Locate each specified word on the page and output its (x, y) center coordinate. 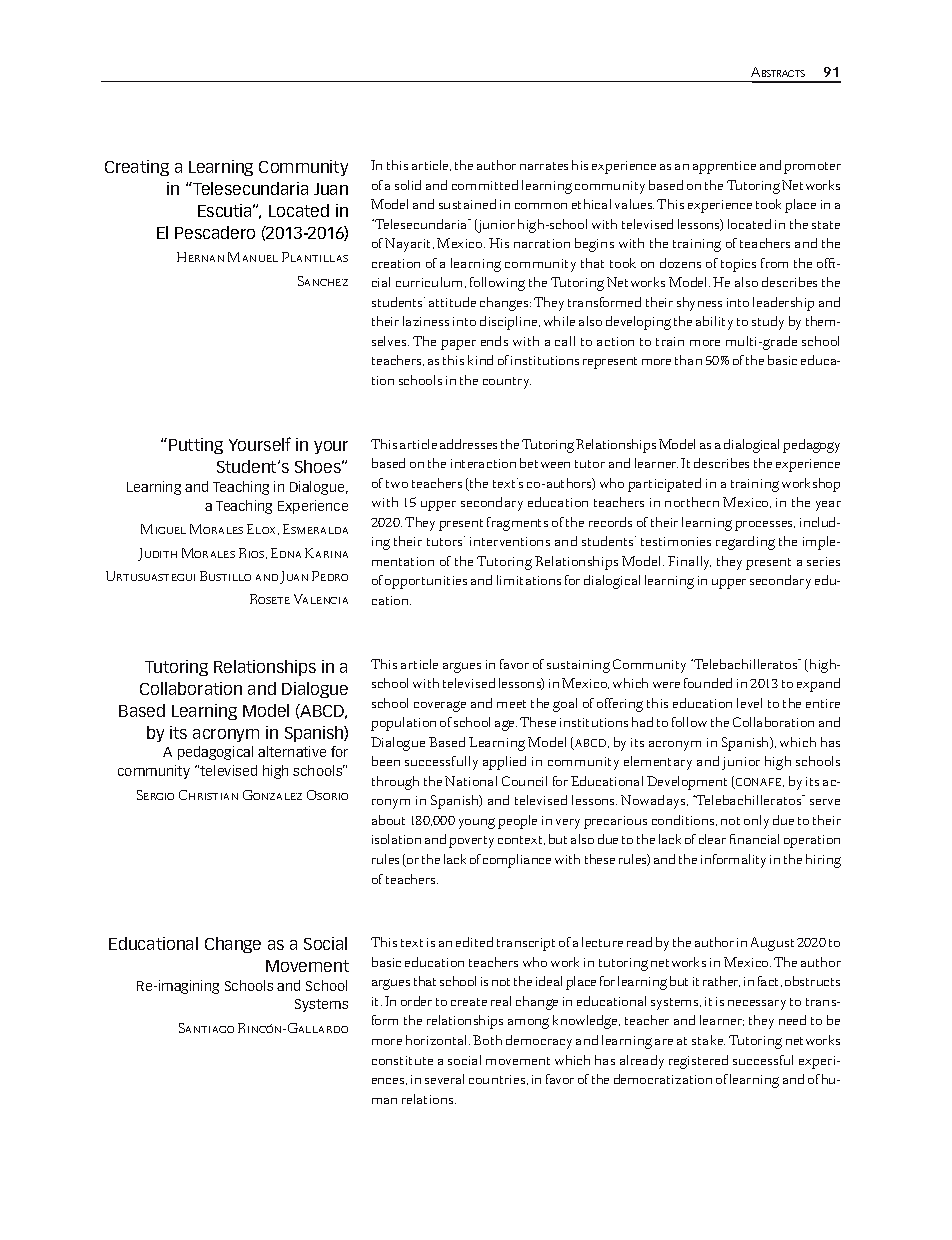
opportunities (426, 582)
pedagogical (215, 753)
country (507, 383)
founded (708, 683)
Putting (196, 446)
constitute (402, 1060)
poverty (471, 842)
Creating (137, 168)
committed (485, 185)
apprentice (724, 167)
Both (487, 1040)
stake (708, 1040)
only (756, 822)
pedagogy (811, 446)
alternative (292, 751)
